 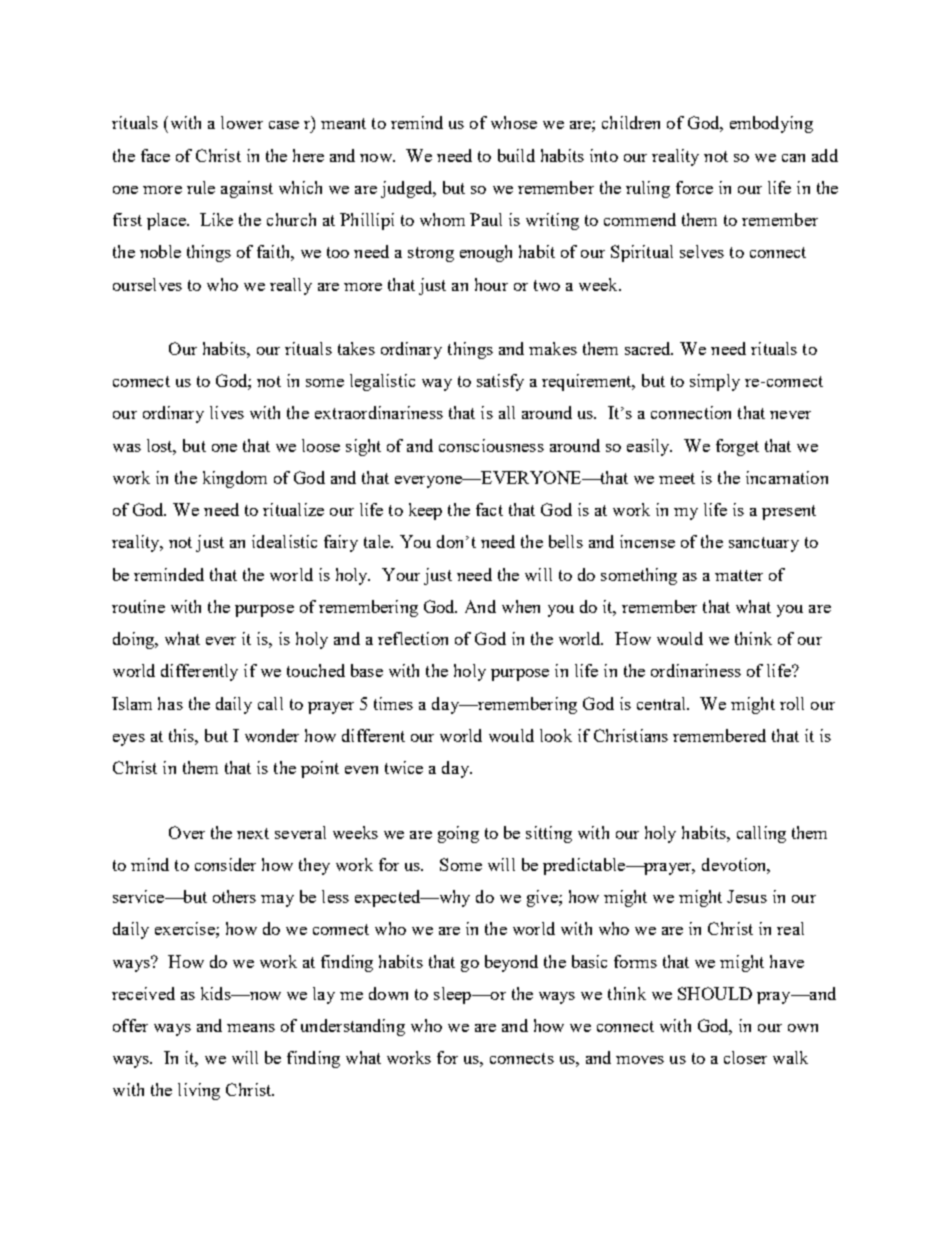 I want to click on simply, so click(x=715, y=382).
